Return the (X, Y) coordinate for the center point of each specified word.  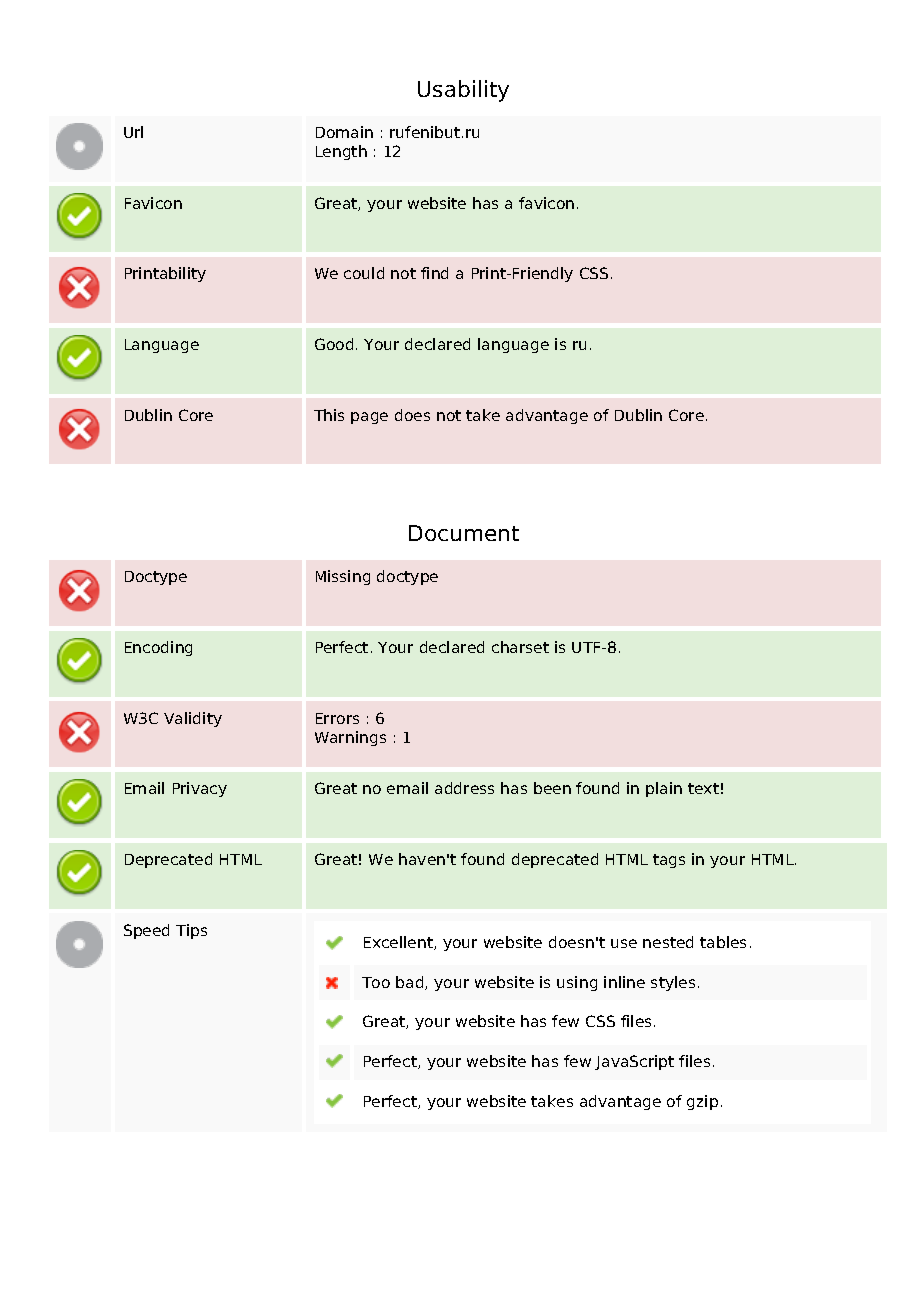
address (464, 788)
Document (464, 533)
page (369, 418)
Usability (463, 91)
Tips (191, 931)
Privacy (200, 789)
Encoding (158, 648)
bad (411, 983)
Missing (343, 577)
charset (520, 647)
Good (334, 344)
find (434, 273)
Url (133, 132)
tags (669, 861)
